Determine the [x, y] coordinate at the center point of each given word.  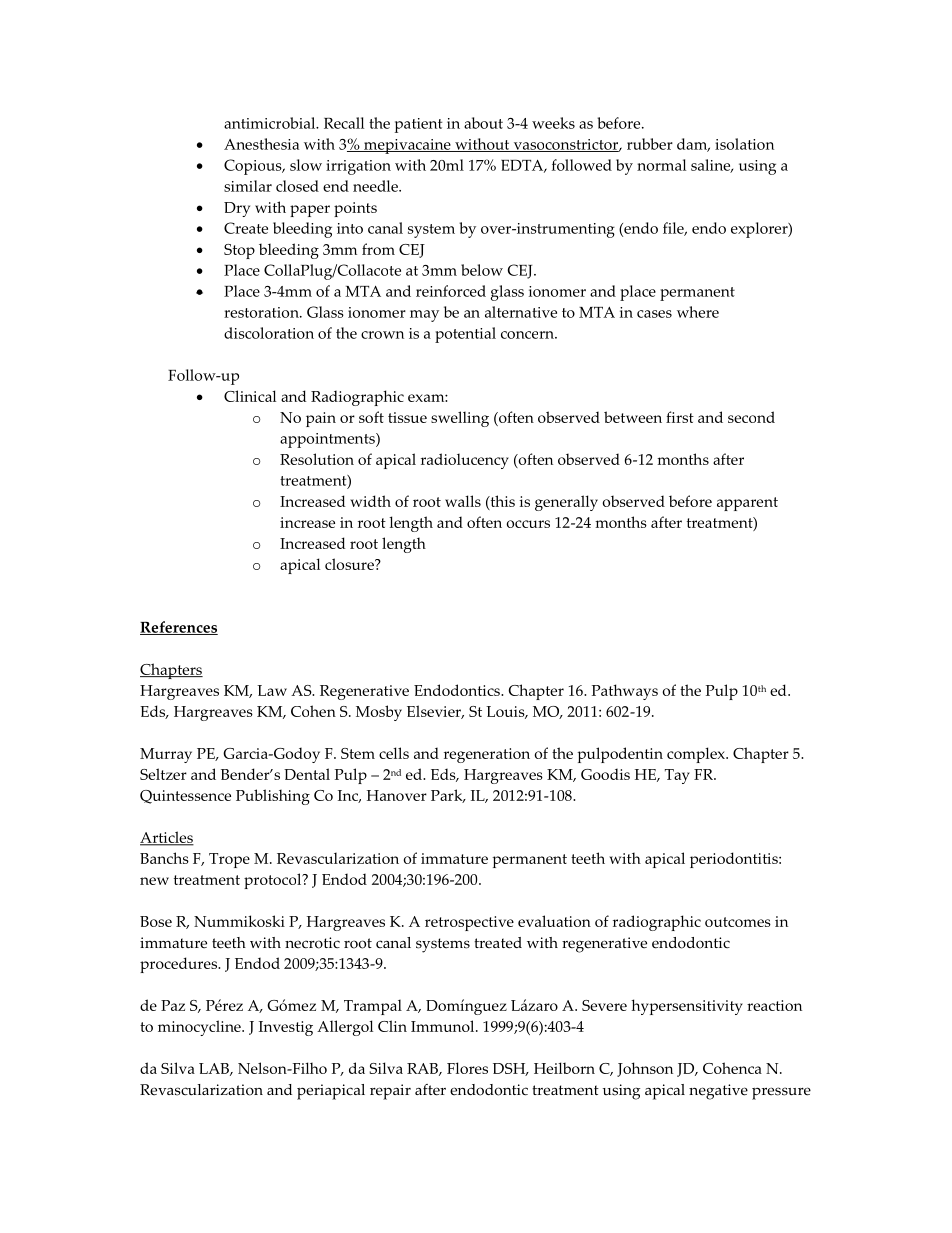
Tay [677, 776]
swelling [460, 419]
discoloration [269, 333]
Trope [229, 860]
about [483, 123]
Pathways [625, 692]
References [179, 628]
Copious [254, 167]
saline [712, 166]
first [680, 417]
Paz [173, 1005]
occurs [528, 524]
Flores [467, 1068]
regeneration [487, 755]
